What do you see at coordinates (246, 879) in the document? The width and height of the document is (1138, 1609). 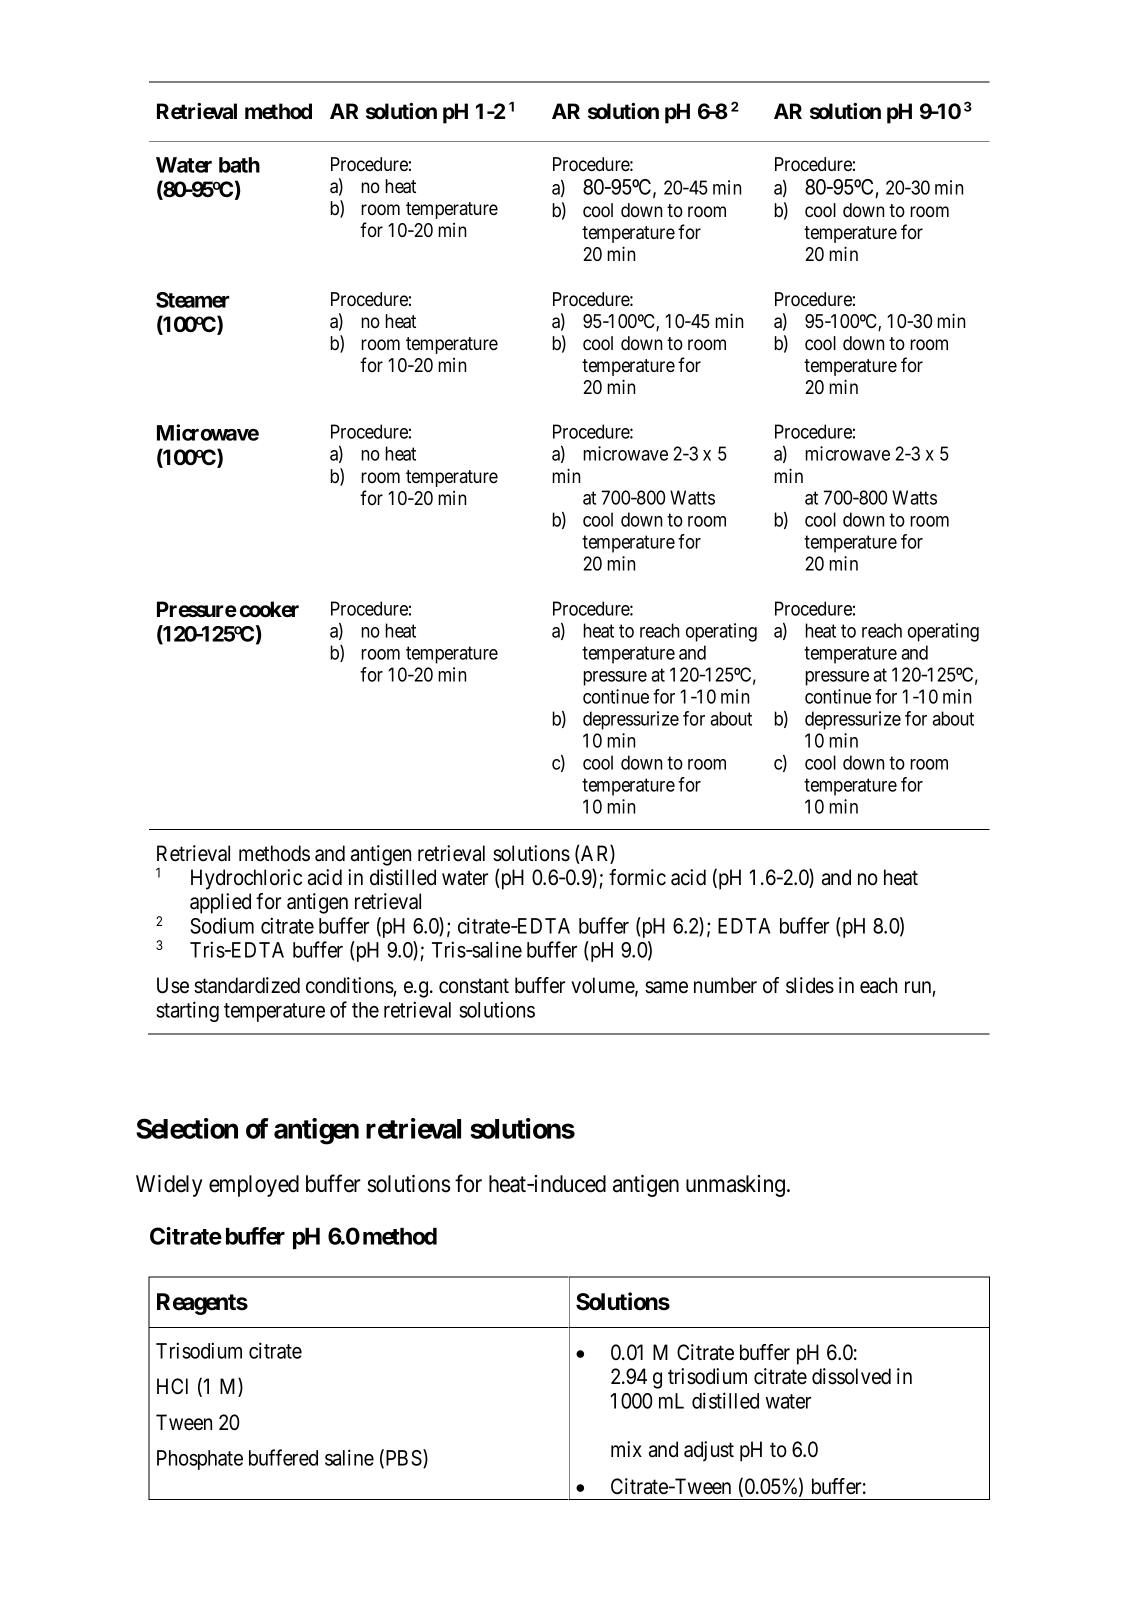 I see `Hydrochloric` at bounding box center [246, 879].
